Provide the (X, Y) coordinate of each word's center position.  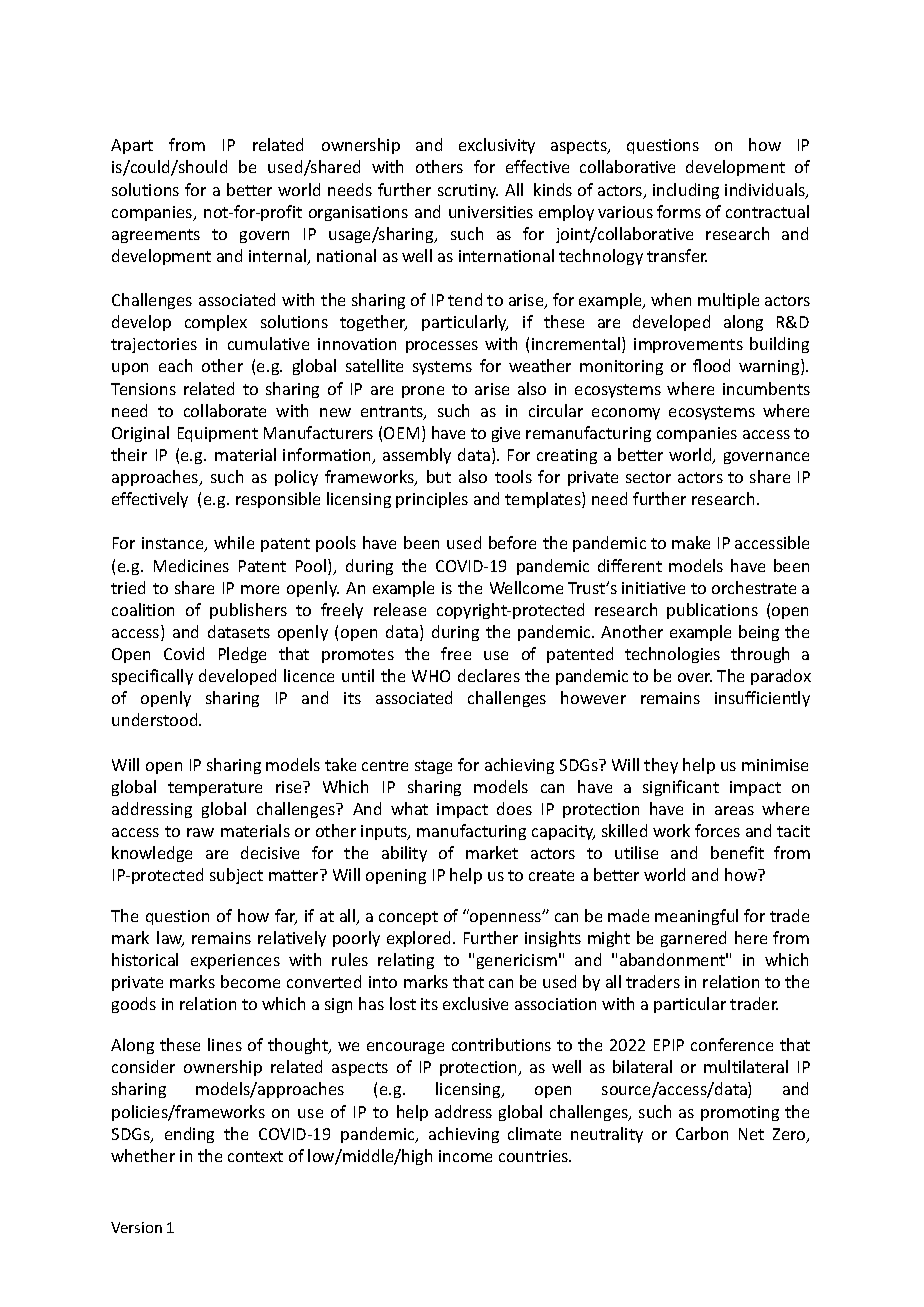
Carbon (702, 1133)
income (465, 1156)
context (255, 1156)
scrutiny (468, 191)
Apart (132, 146)
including (686, 191)
